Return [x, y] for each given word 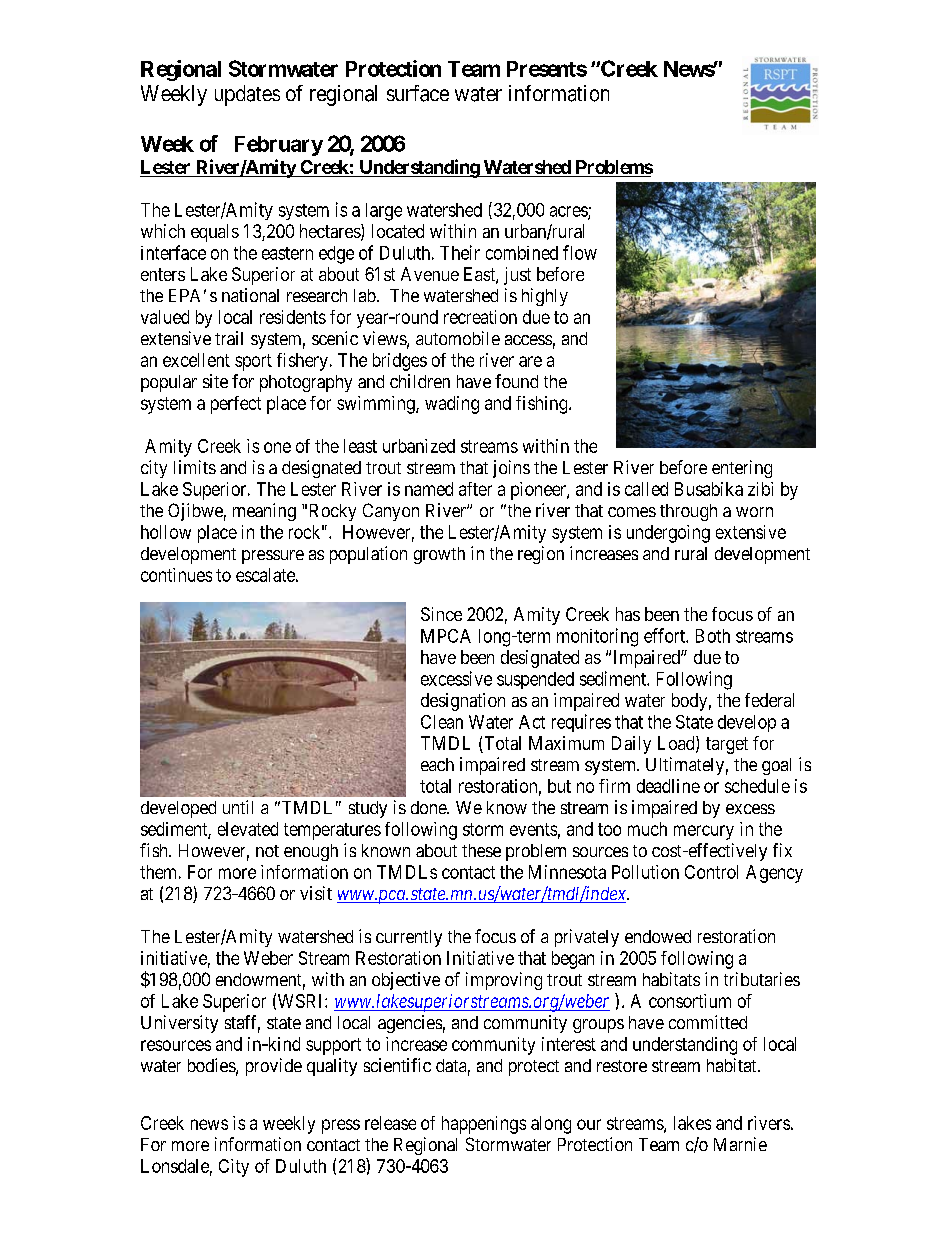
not [267, 851]
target [727, 745]
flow [580, 252]
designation [463, 702]
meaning [264, 512]
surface [418, 93]
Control [711, 872]
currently [409, 938]
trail [229, 338]
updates [247, 95]
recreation [480, 317]
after [475, 489]
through [688, 512]
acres [569, 212]
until [238, 807]
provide [274, 1067]
